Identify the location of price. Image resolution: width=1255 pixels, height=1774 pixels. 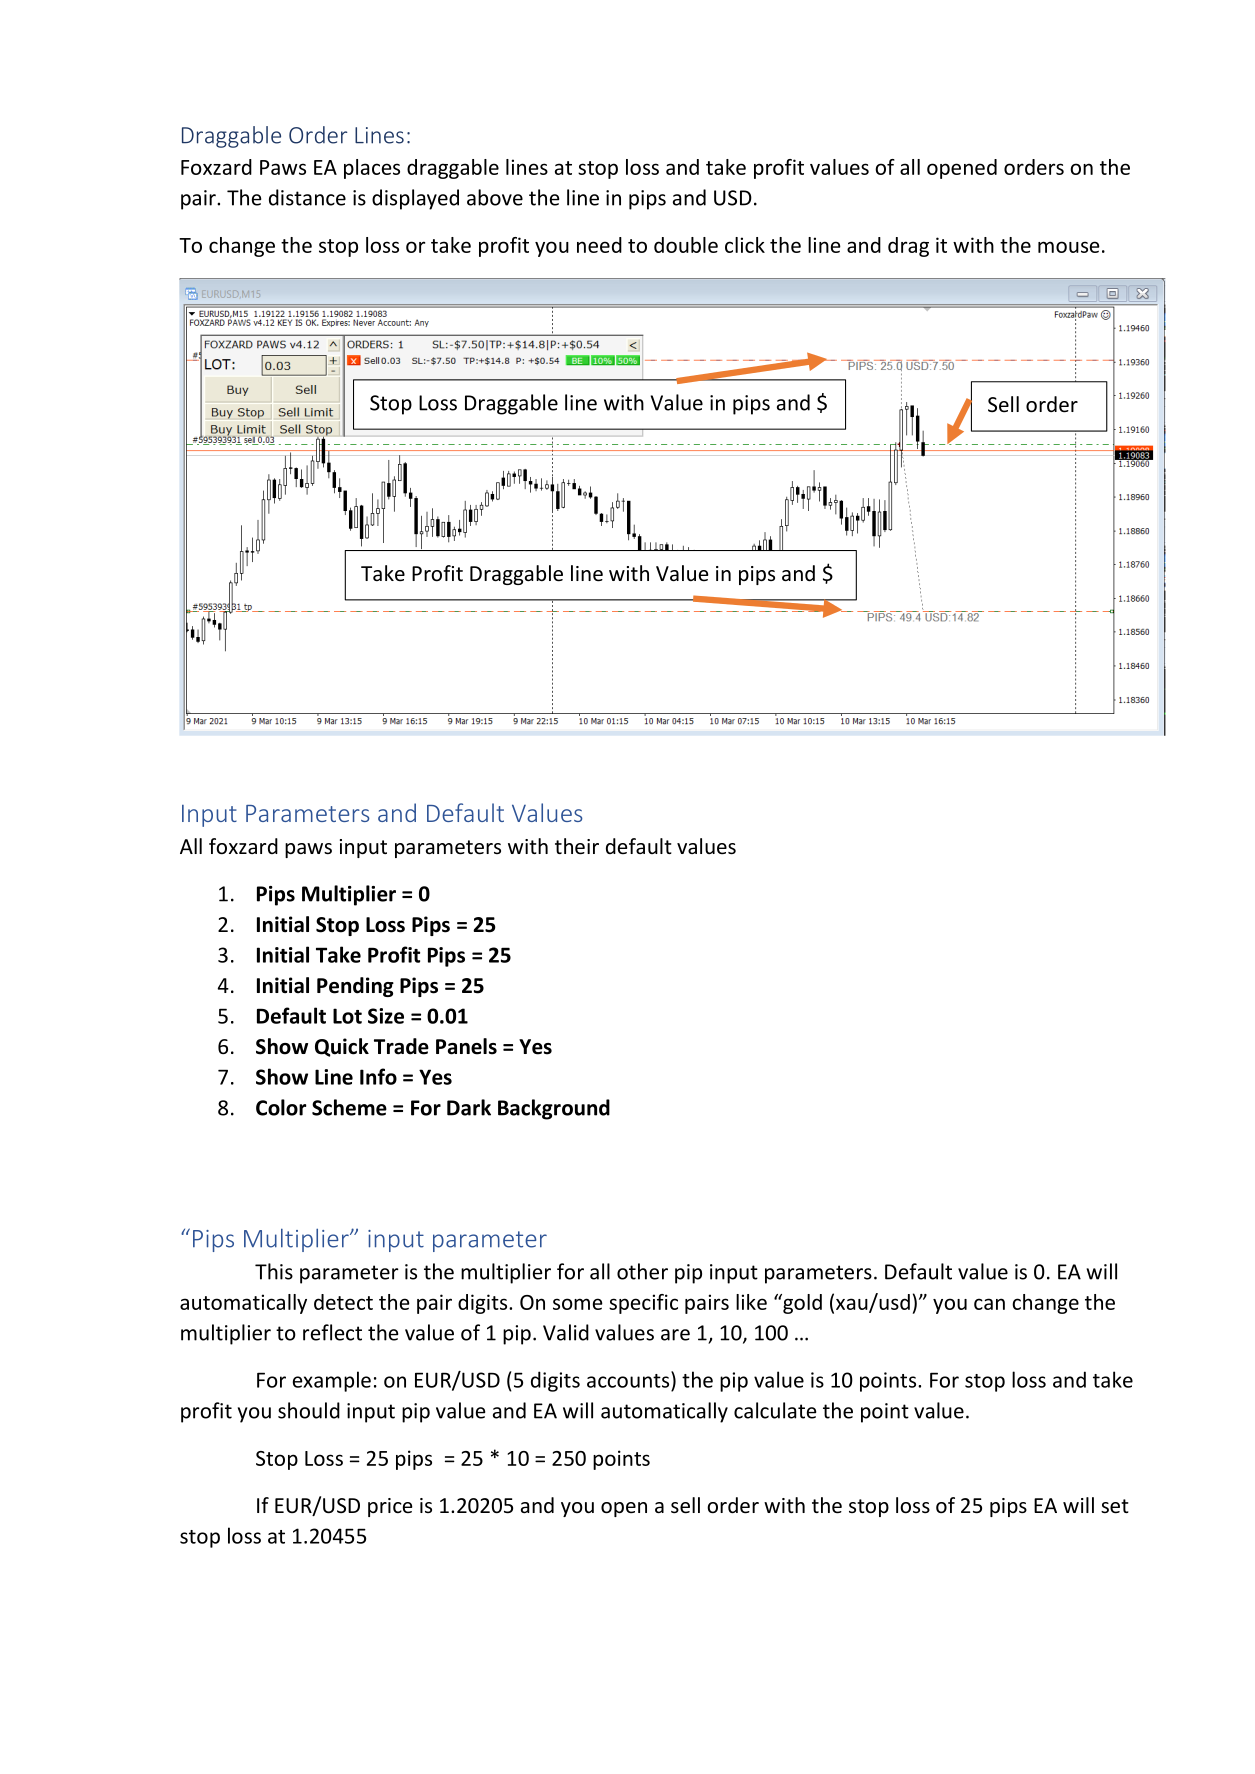
(390, 1507).
